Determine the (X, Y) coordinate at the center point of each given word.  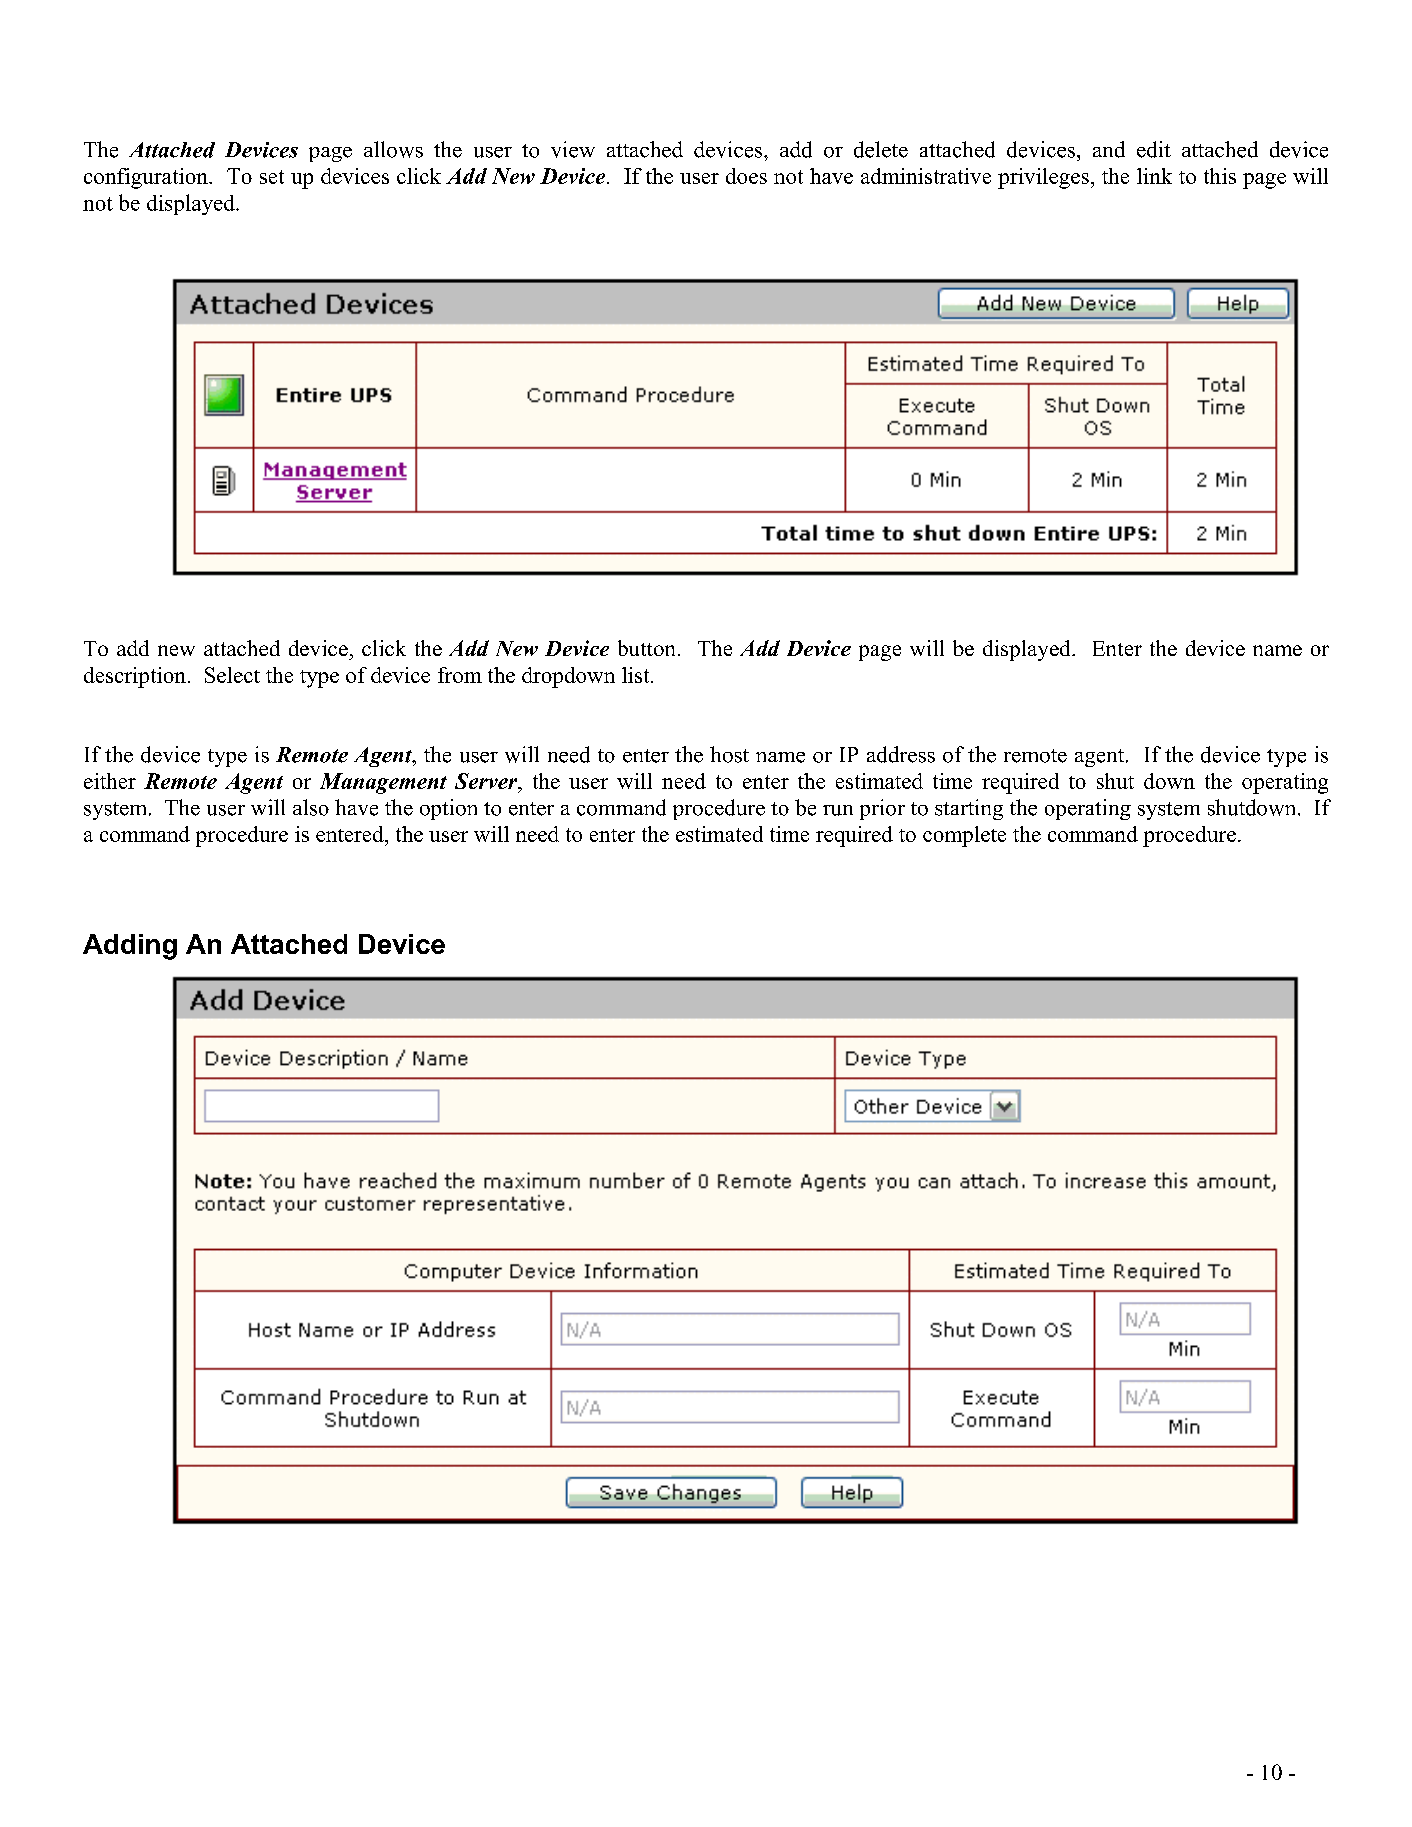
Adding (130, 947)
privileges (1043, 178)
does (746, 176)
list (637, 675)
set (272, 177)
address (901, 754)
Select (232, 675)
